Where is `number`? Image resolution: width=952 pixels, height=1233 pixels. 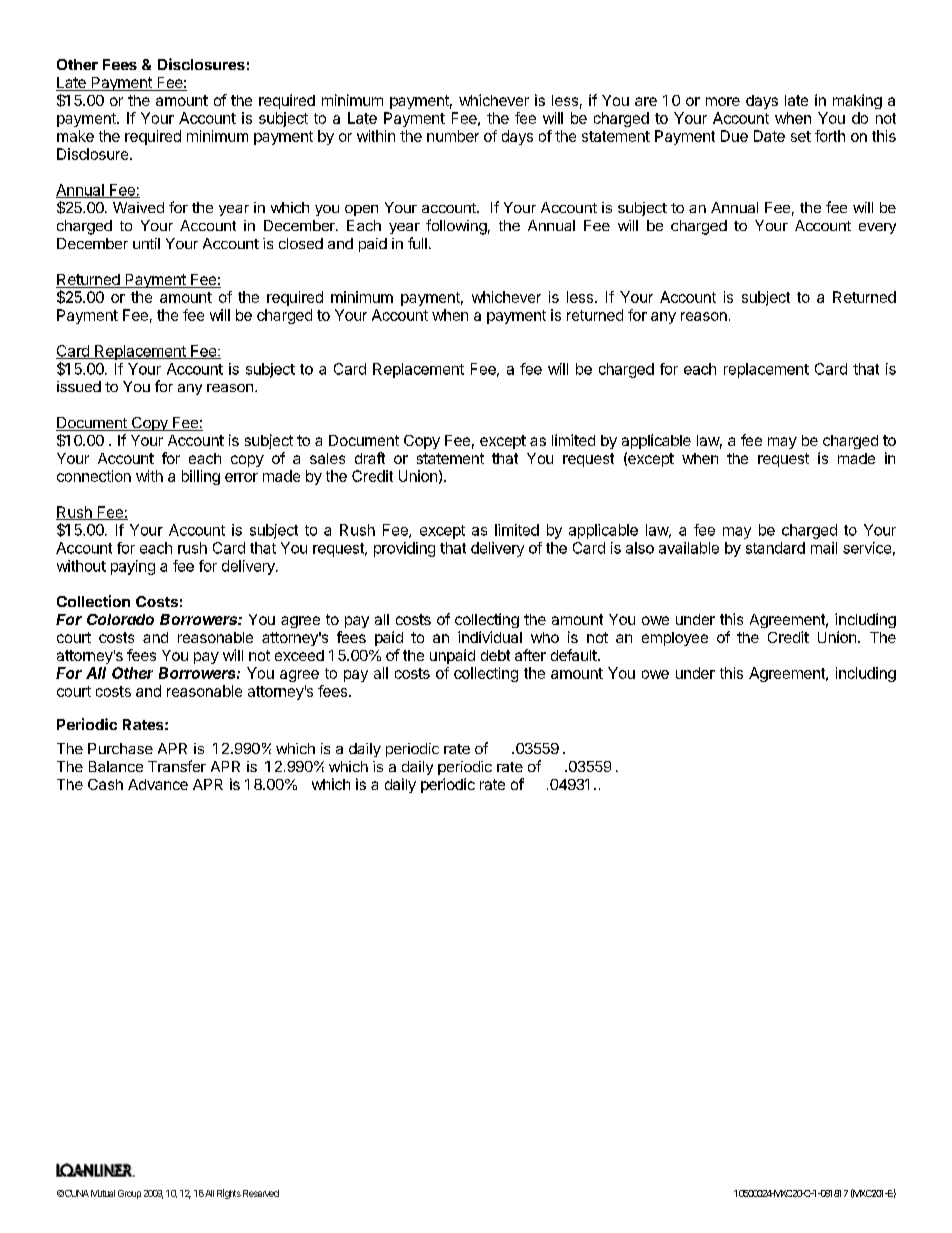
number is located at coordinates (453, 136).
